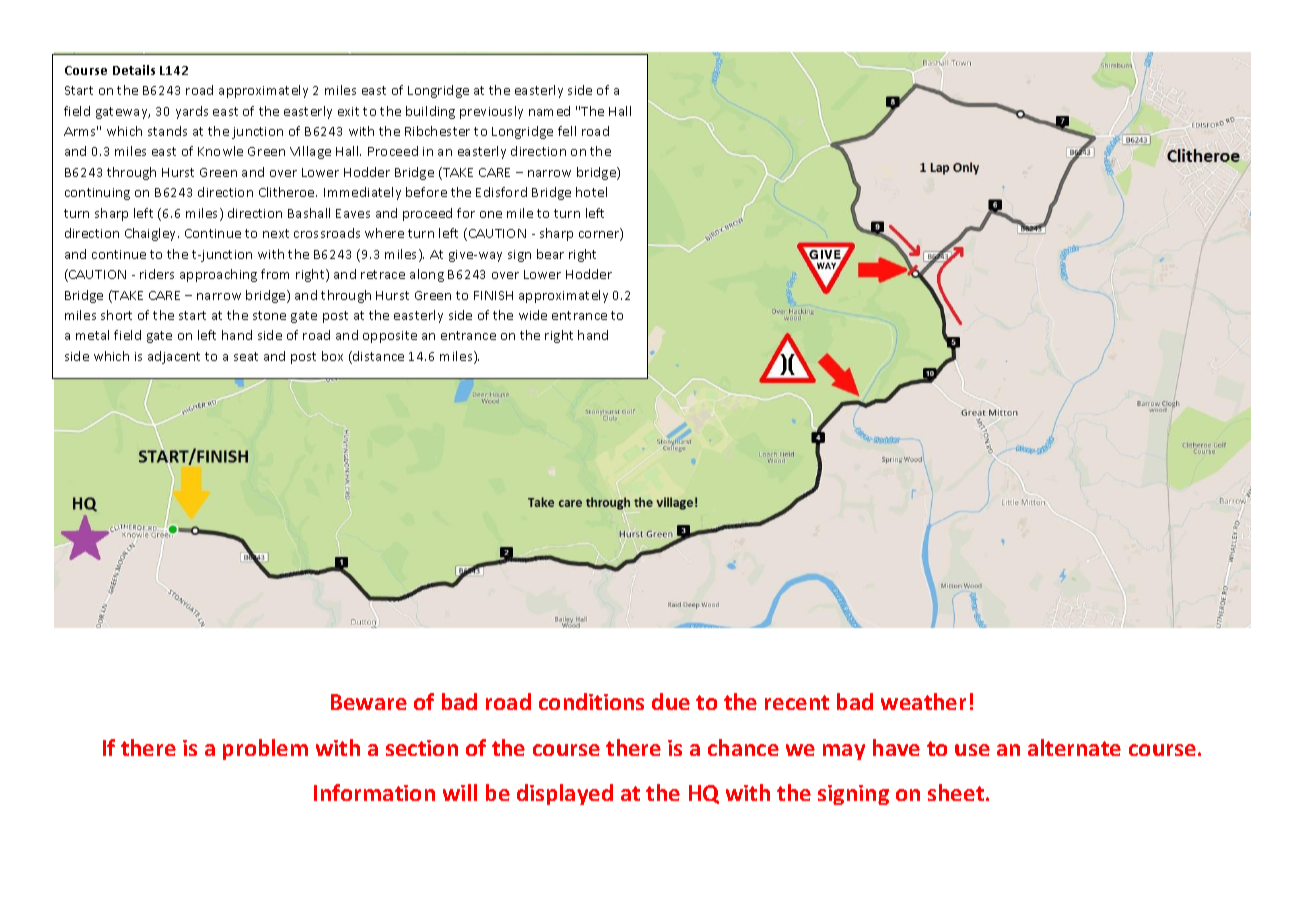 The width and height of the document is (1308, 924). What do you see at coordinates (565, 794) in the document?
I see `displayed` at bounding box center [565, 794].
